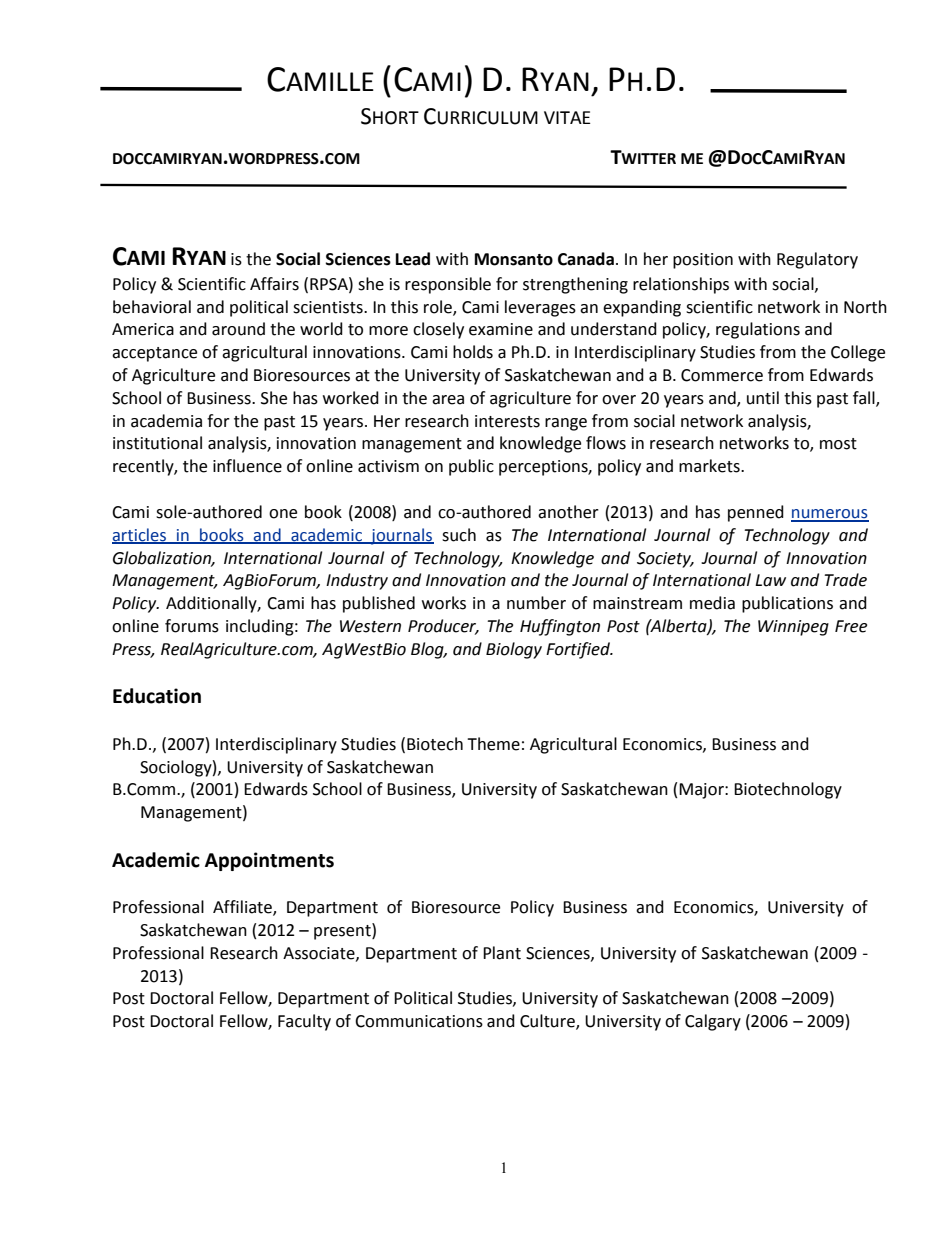 This screenshot has width=952, height=1233. Describe the element at coordinates (536, 603) in the screenshot. I see `number` at that location.
